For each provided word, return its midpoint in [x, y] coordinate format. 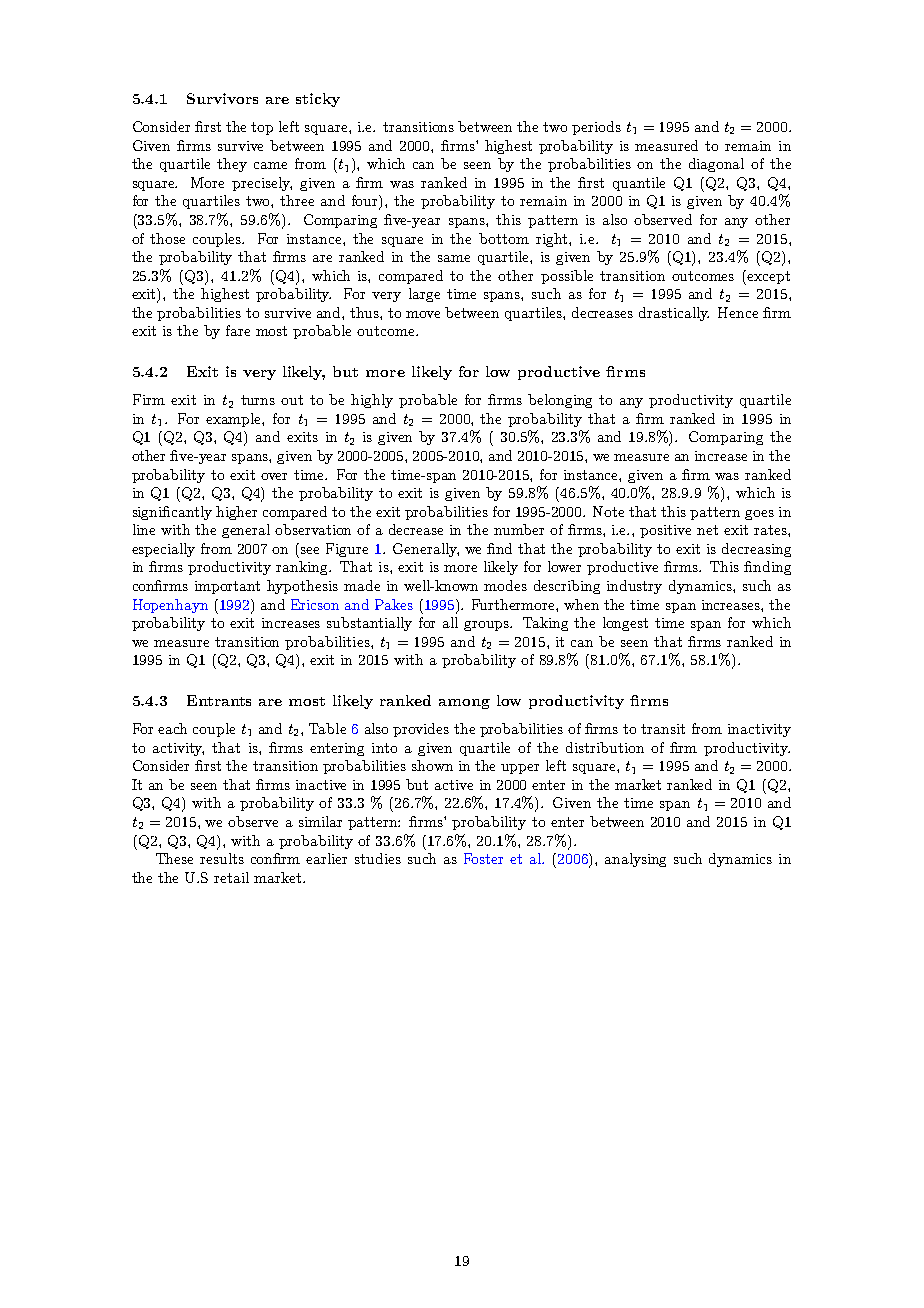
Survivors [222, 98]
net [707, 530]
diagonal [716, 165]
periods [596, 128]
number [519, 529]
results [222, 858]
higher [236, 513]
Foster [483, 858]
